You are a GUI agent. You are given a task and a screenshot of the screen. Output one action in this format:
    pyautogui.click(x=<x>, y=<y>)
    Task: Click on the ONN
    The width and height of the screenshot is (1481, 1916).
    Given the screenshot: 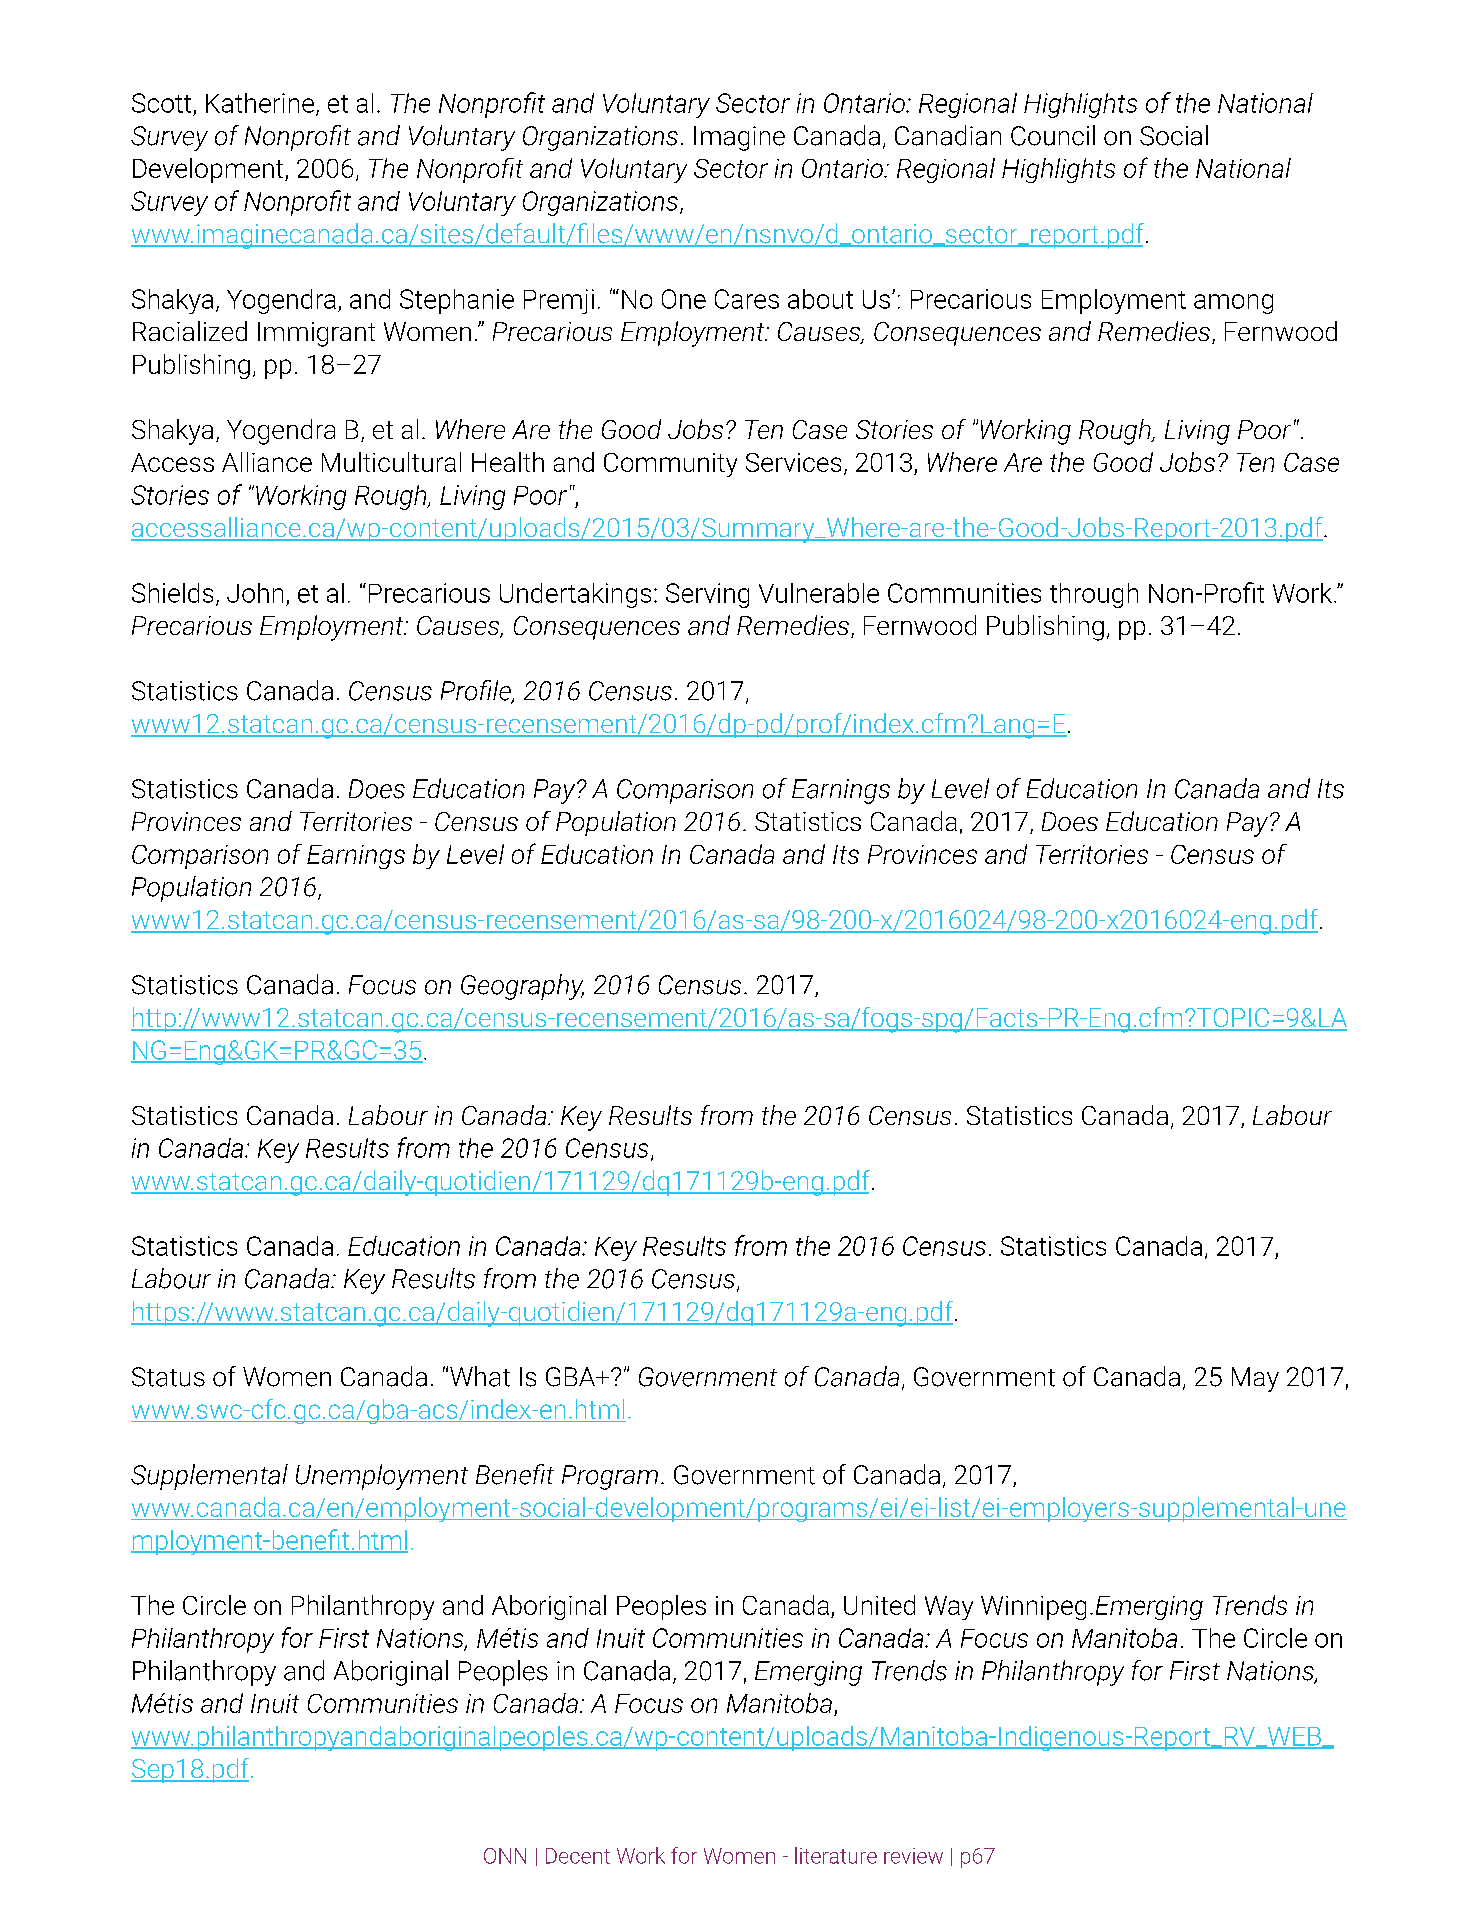 What is the action you would take?
    pyautogui.click(x=505, y=1856)
